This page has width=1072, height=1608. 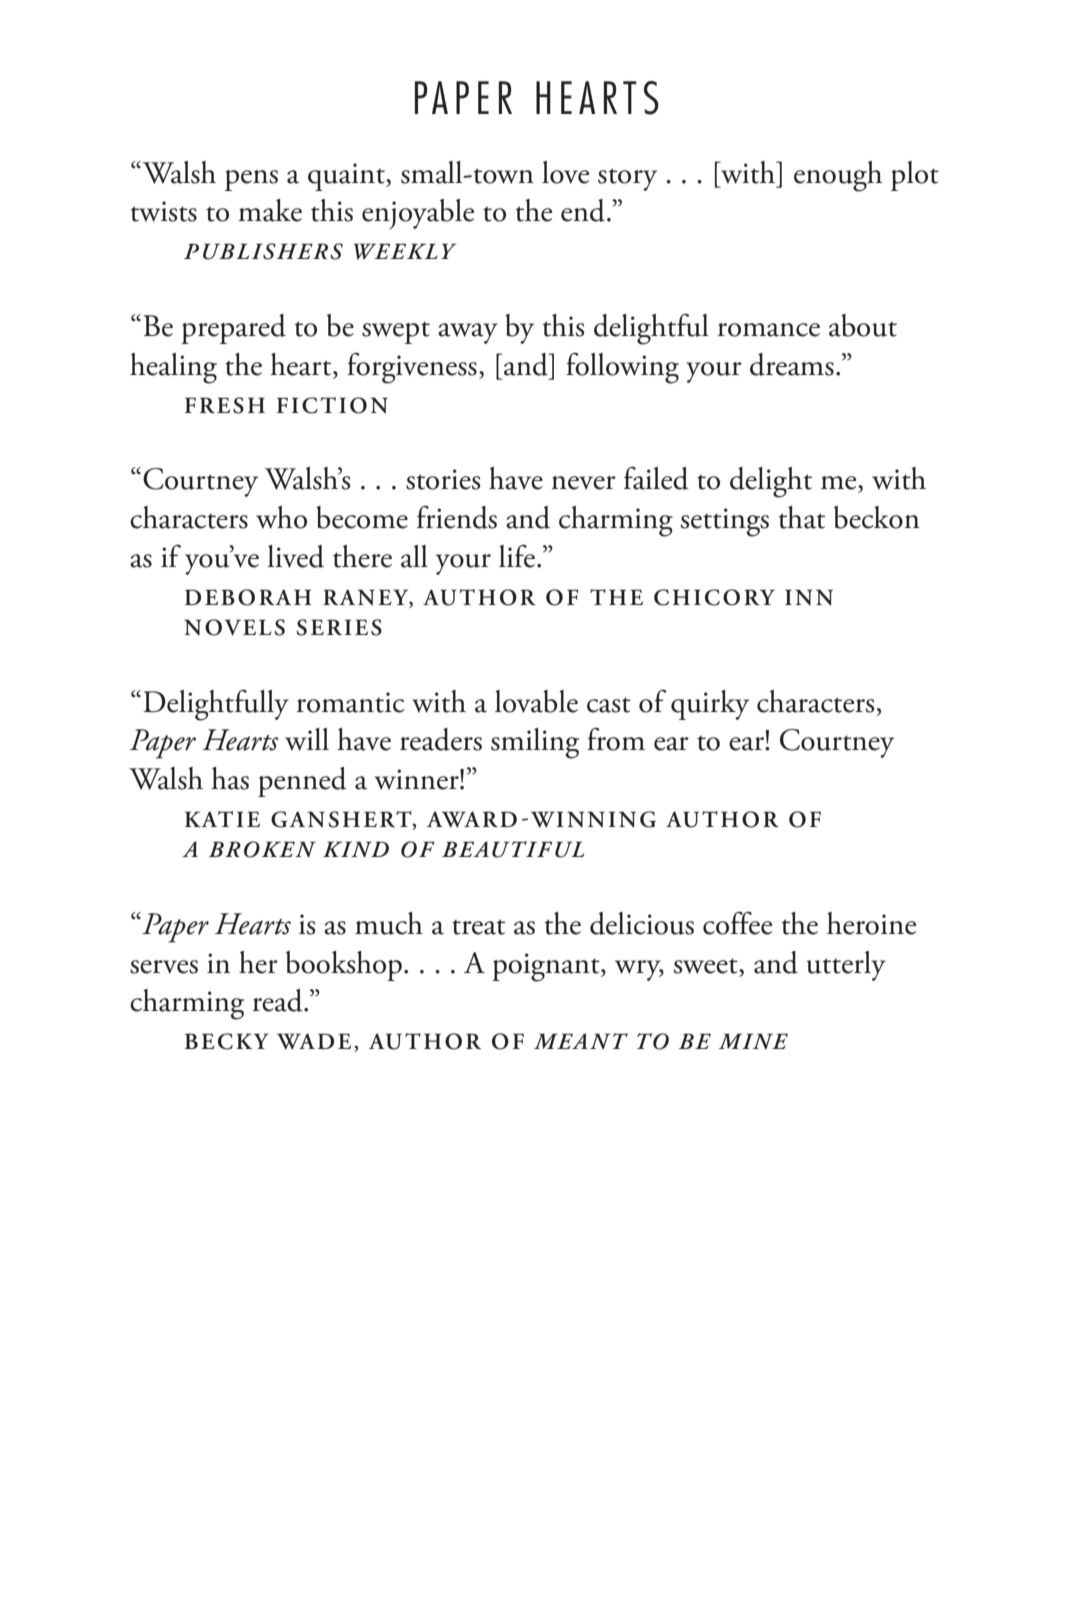 What do you see at coordinates (351, 702) in the page?
I see `romantic` at bounding box center [351, 702].
